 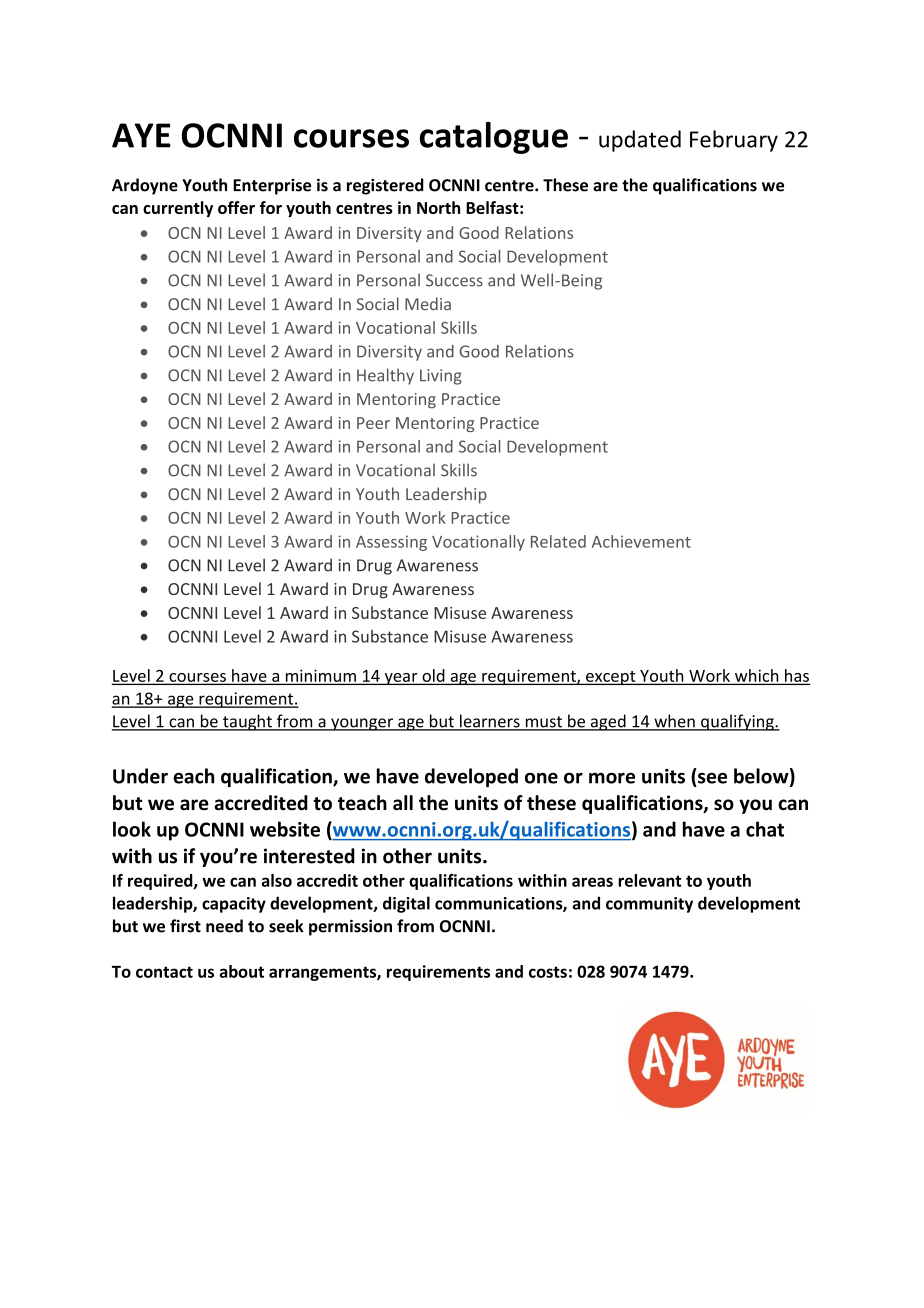 I want to click on catalogue, so click(x=494, y=138).
